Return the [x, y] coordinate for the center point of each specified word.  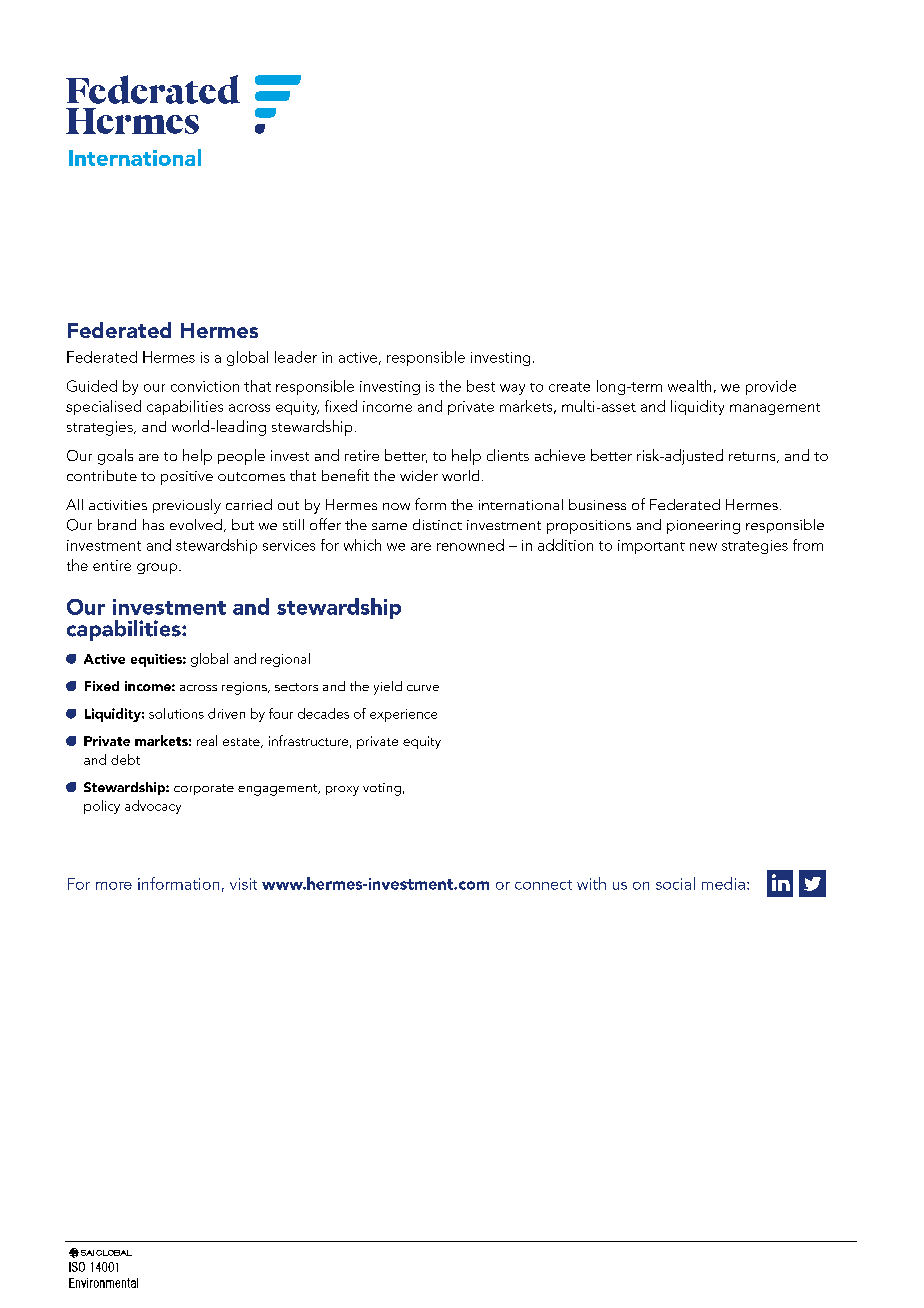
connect [543, 885]
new [703, 547]
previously [187, 506]
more [114, 886]
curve [423, 688]
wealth [689, 386]
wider [419, 475]
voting [382, 789]
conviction [205, 386]
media [723, 883]
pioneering [703, 527]
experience [403, 715]
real [207, 740]
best [481, 386]
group [158, 568]
